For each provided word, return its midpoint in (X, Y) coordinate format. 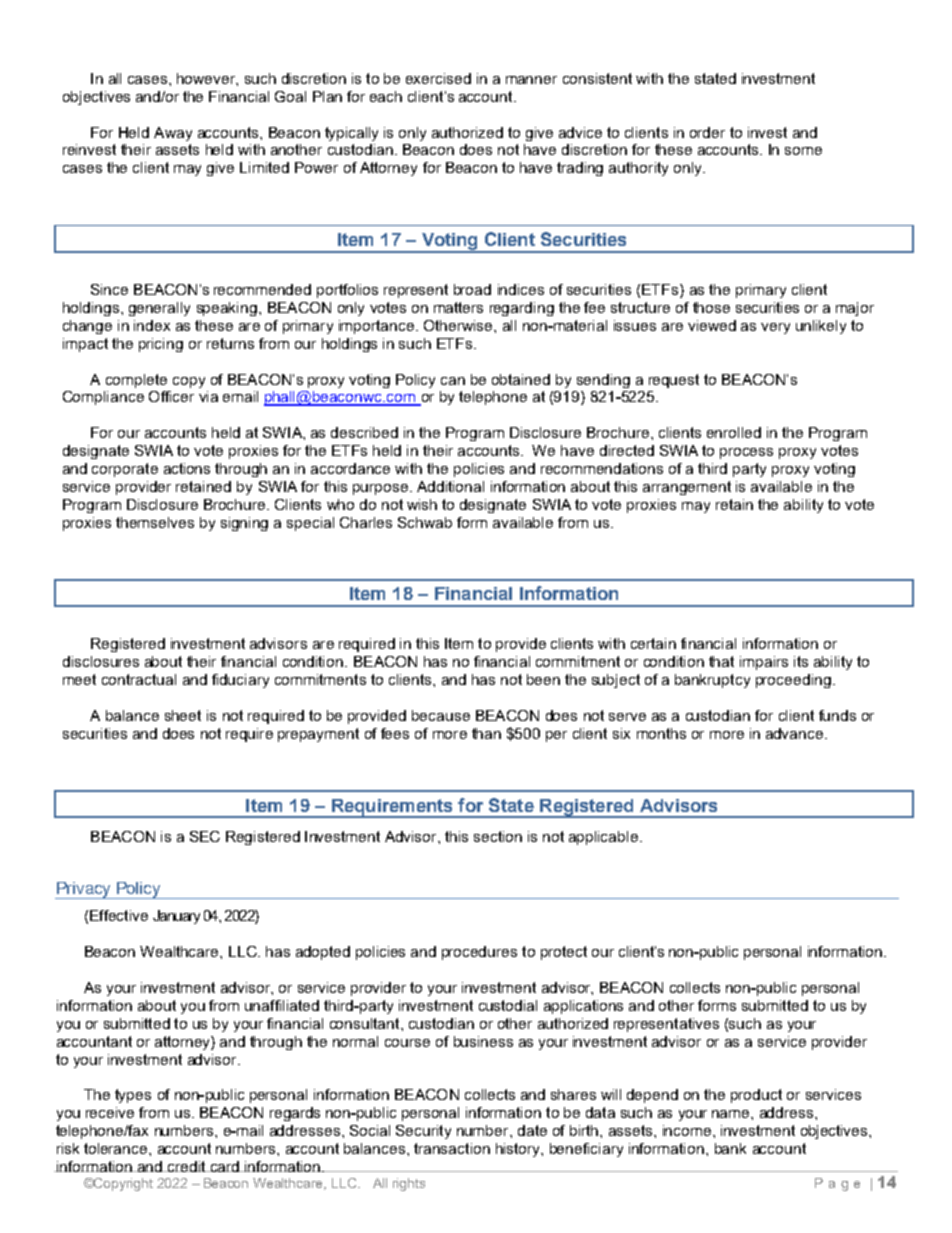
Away (173, 134)
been (543, 679)
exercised (438, 78)
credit (186, 1166)
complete (136, 381)
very (775, 328)
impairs (764, 663)
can (453, 381)
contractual (139, 679)
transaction (452, 1148)
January (176, 917)
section (498, 836)
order (707, 132)
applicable (603, 838)
